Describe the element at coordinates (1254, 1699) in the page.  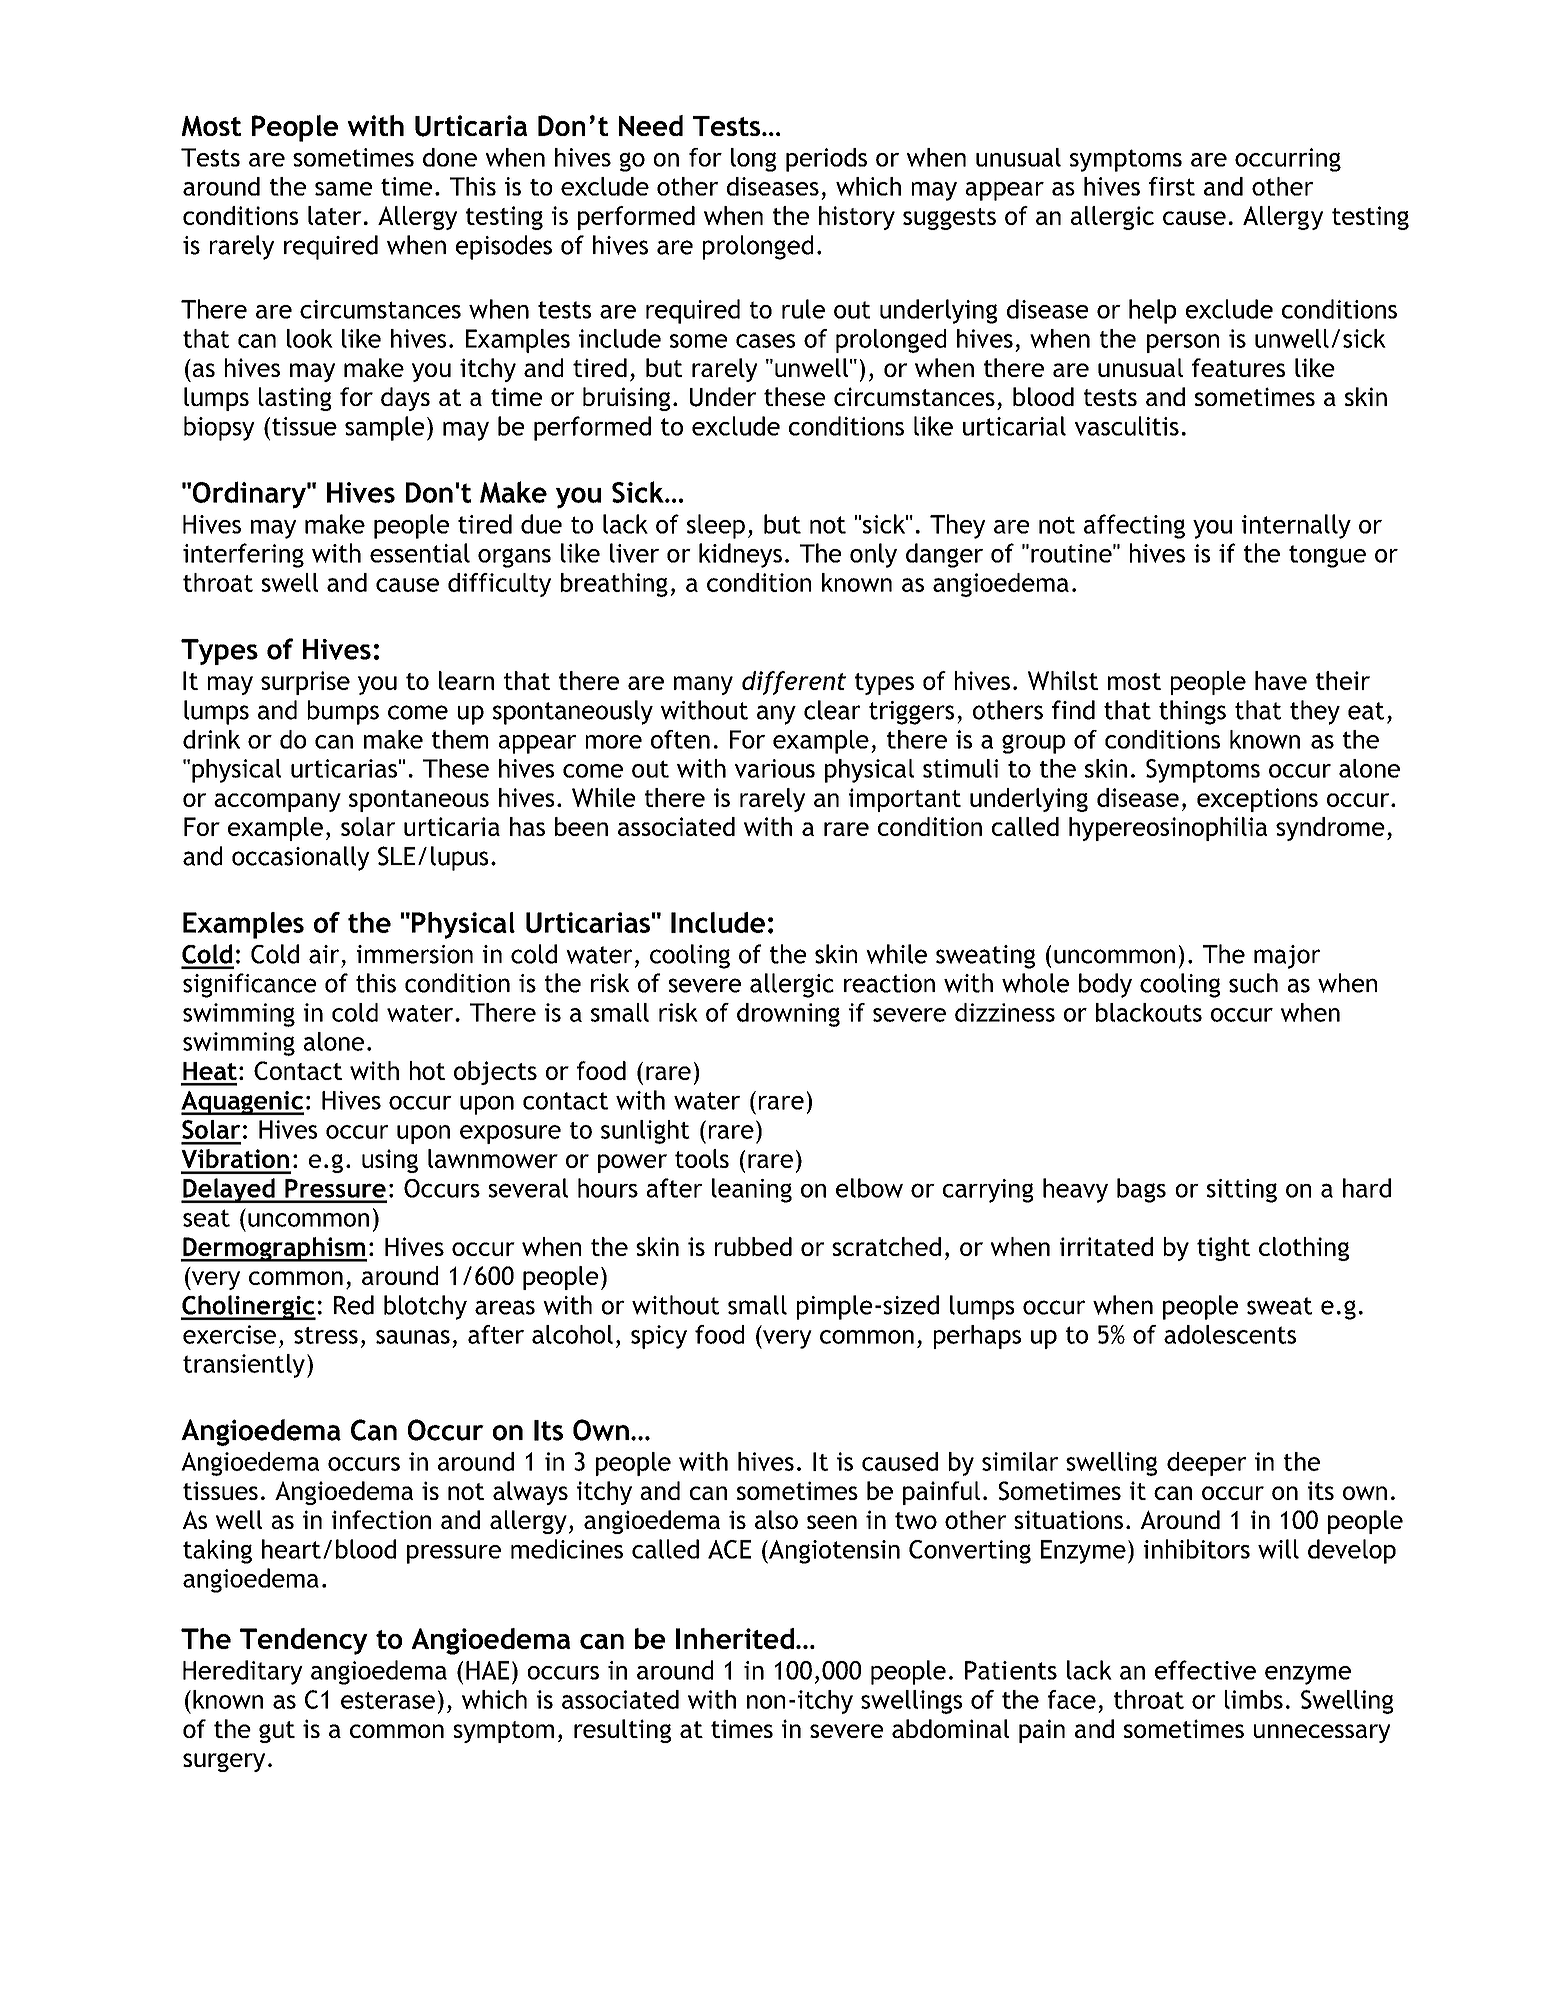
I see `limbs` at that location.
